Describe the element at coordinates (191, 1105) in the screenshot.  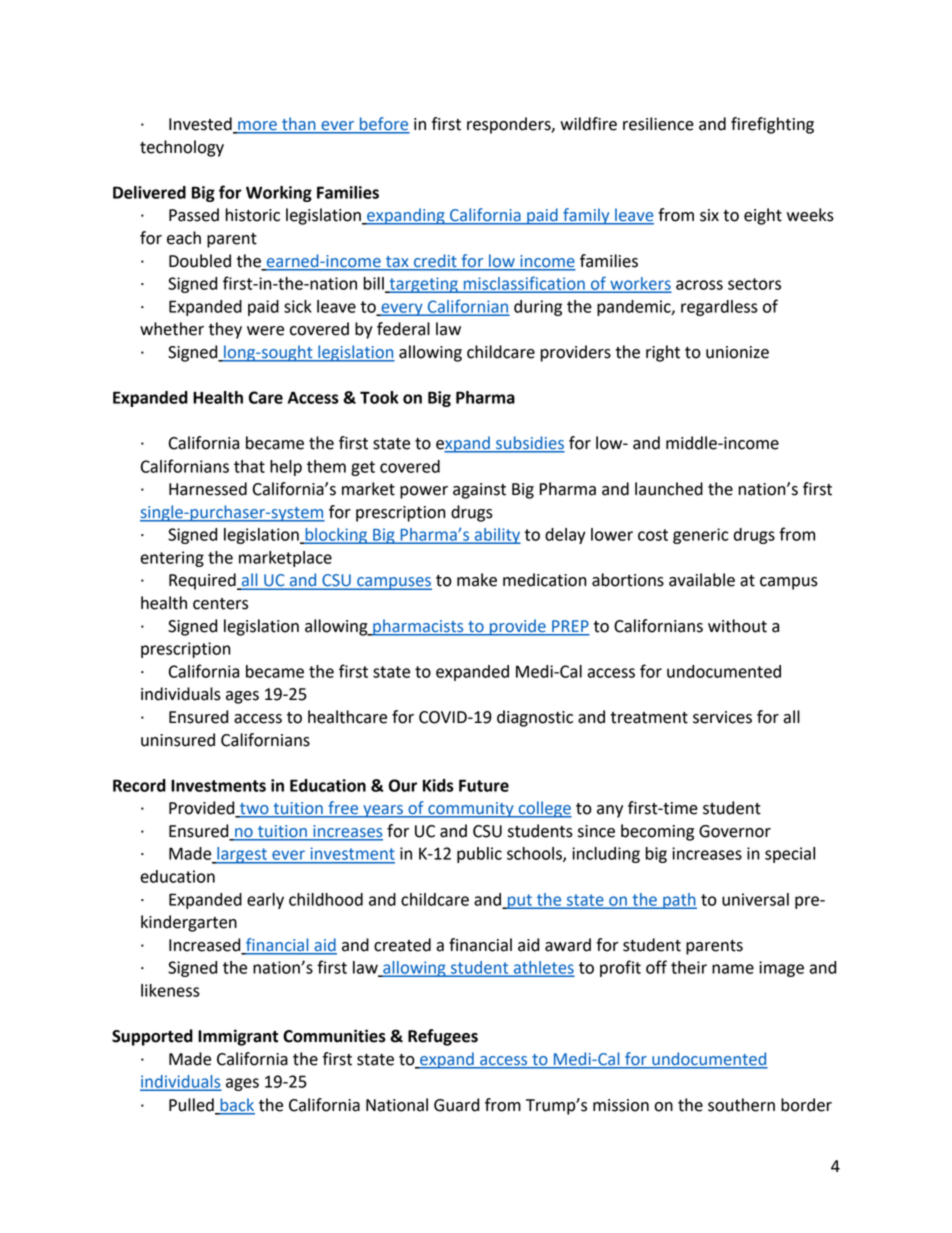
I see `Pulled` at that location.
